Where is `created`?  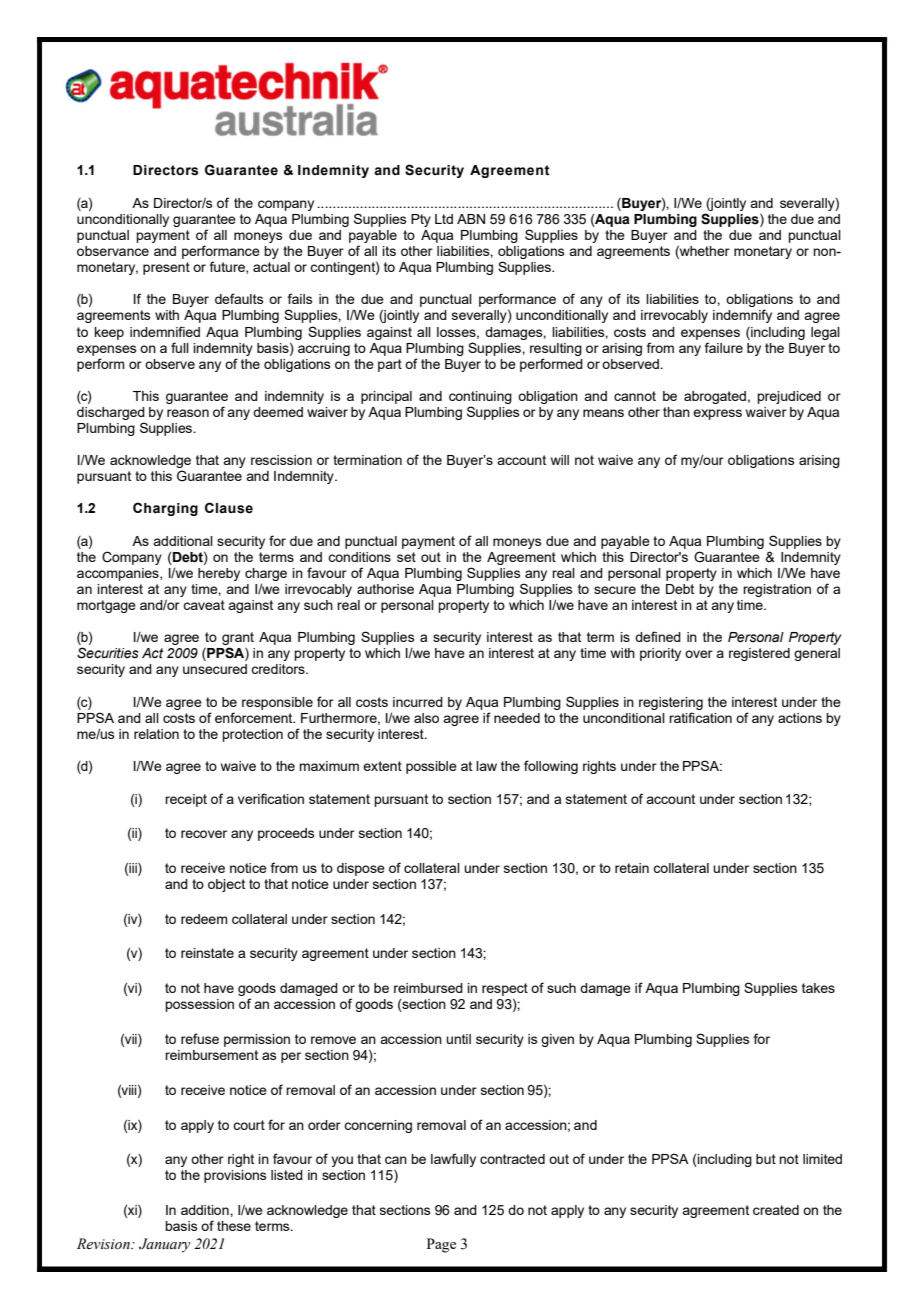 created is located at coordinates (776, 1210).
